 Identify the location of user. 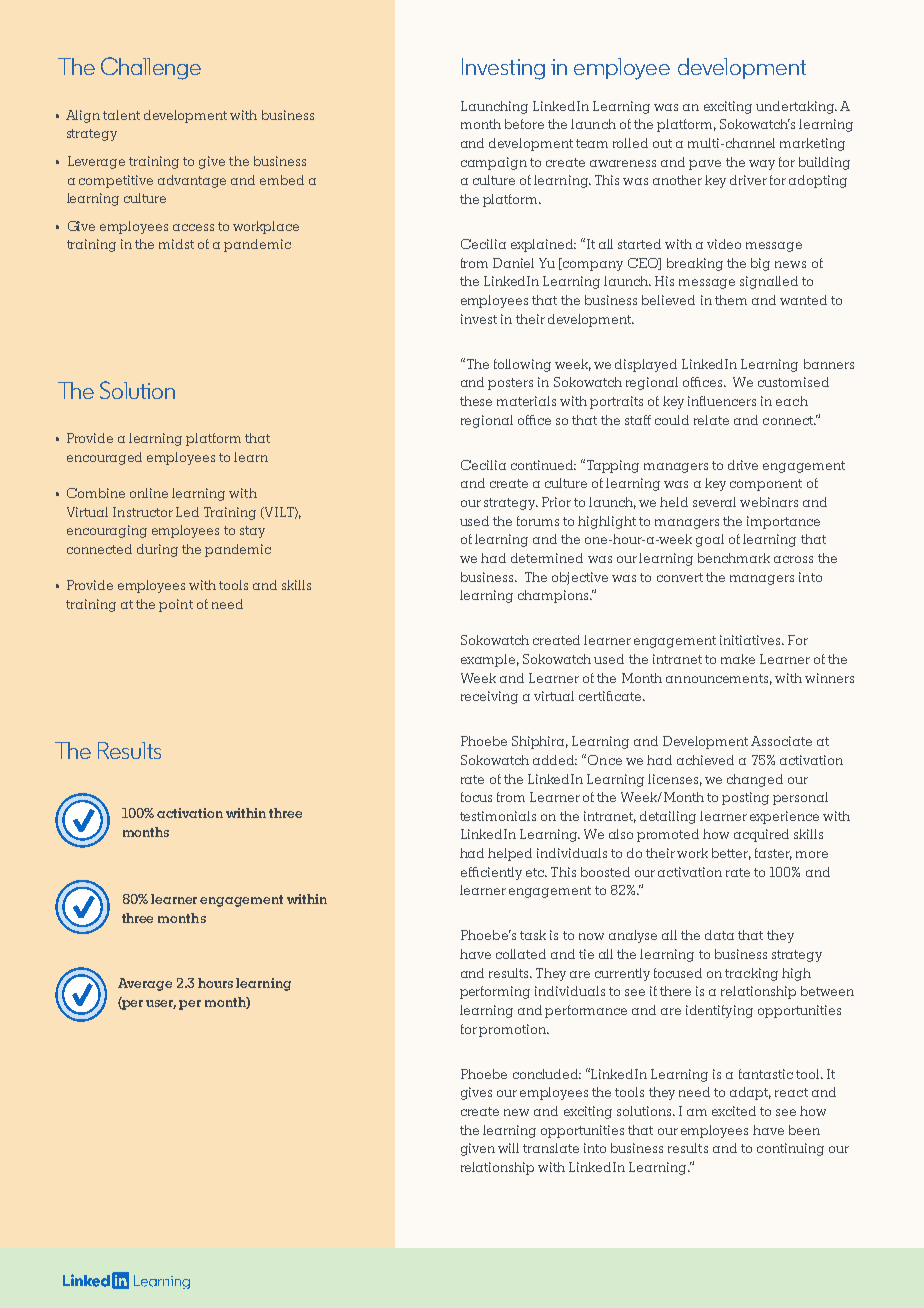
(161, 1004).
